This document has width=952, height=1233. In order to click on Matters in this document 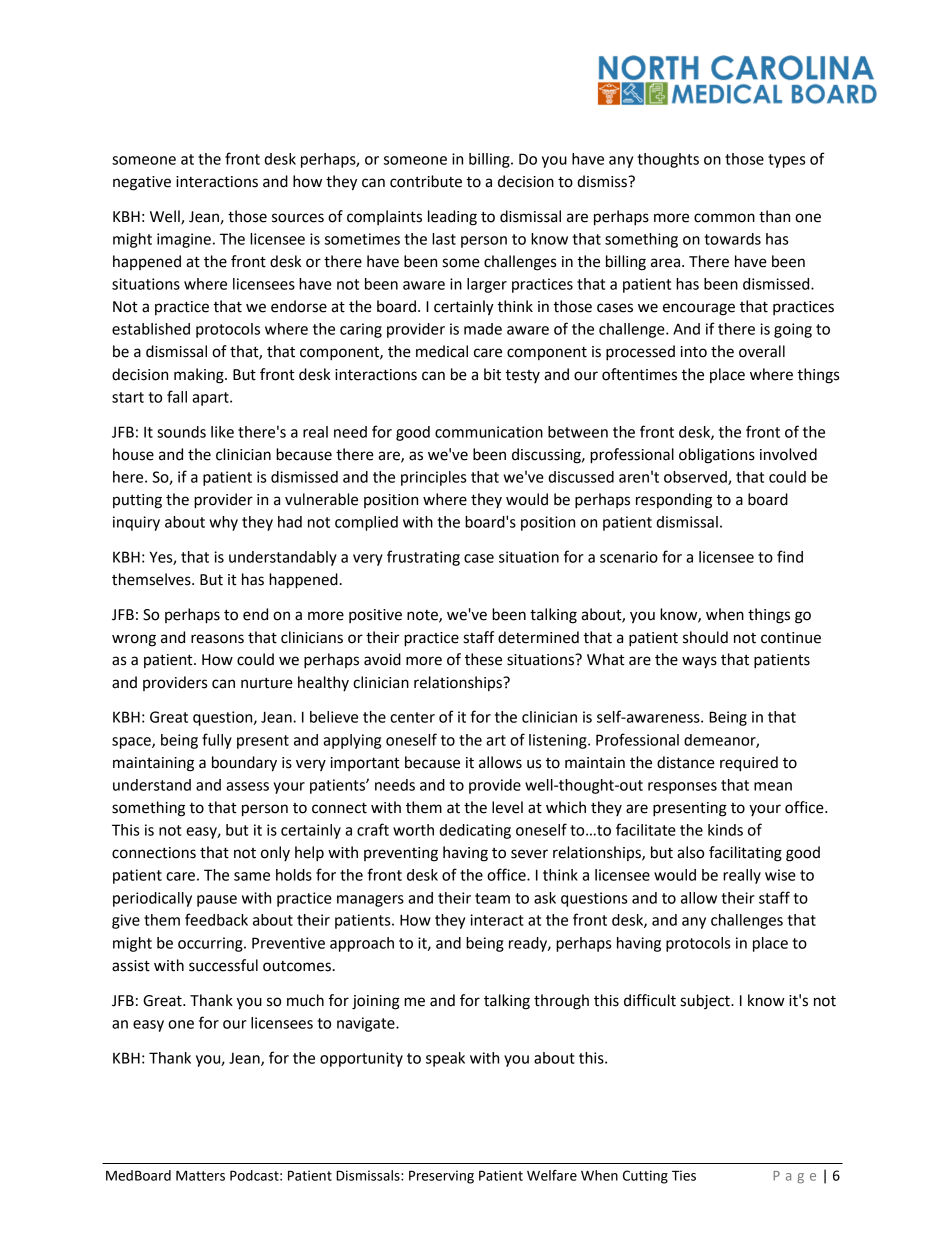, I will do `click(200, 1175)`.
